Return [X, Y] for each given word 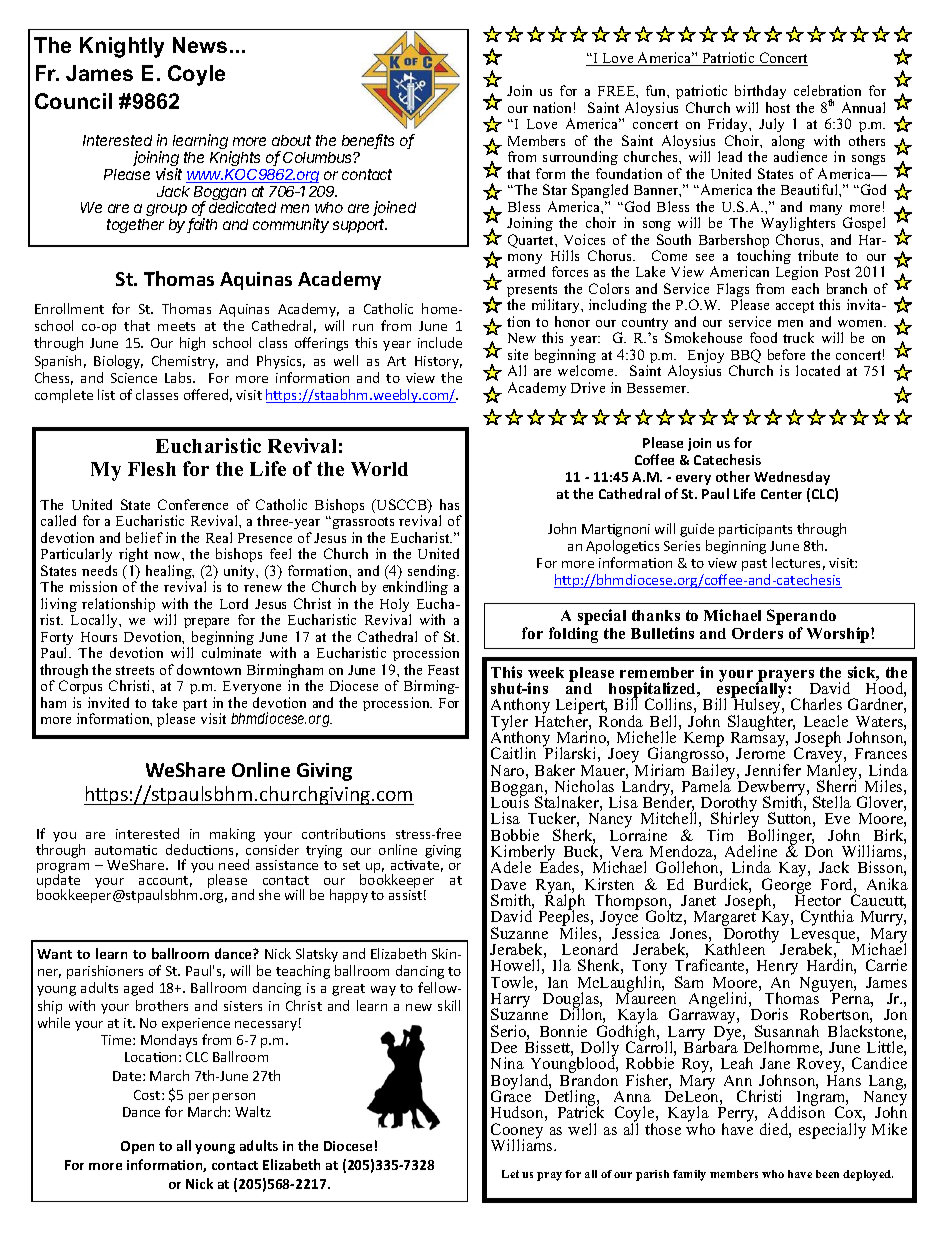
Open [137, 1147]
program [63, 869]
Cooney [517, 1132]
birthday [760, 94]
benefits [368, 141]
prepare [206, 623]
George [786, 886]
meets [176, 326]
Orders [757, 633]
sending [432, 573]
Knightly [122, 47]
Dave [508, 884]
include [440, 342]
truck [798, 337]
